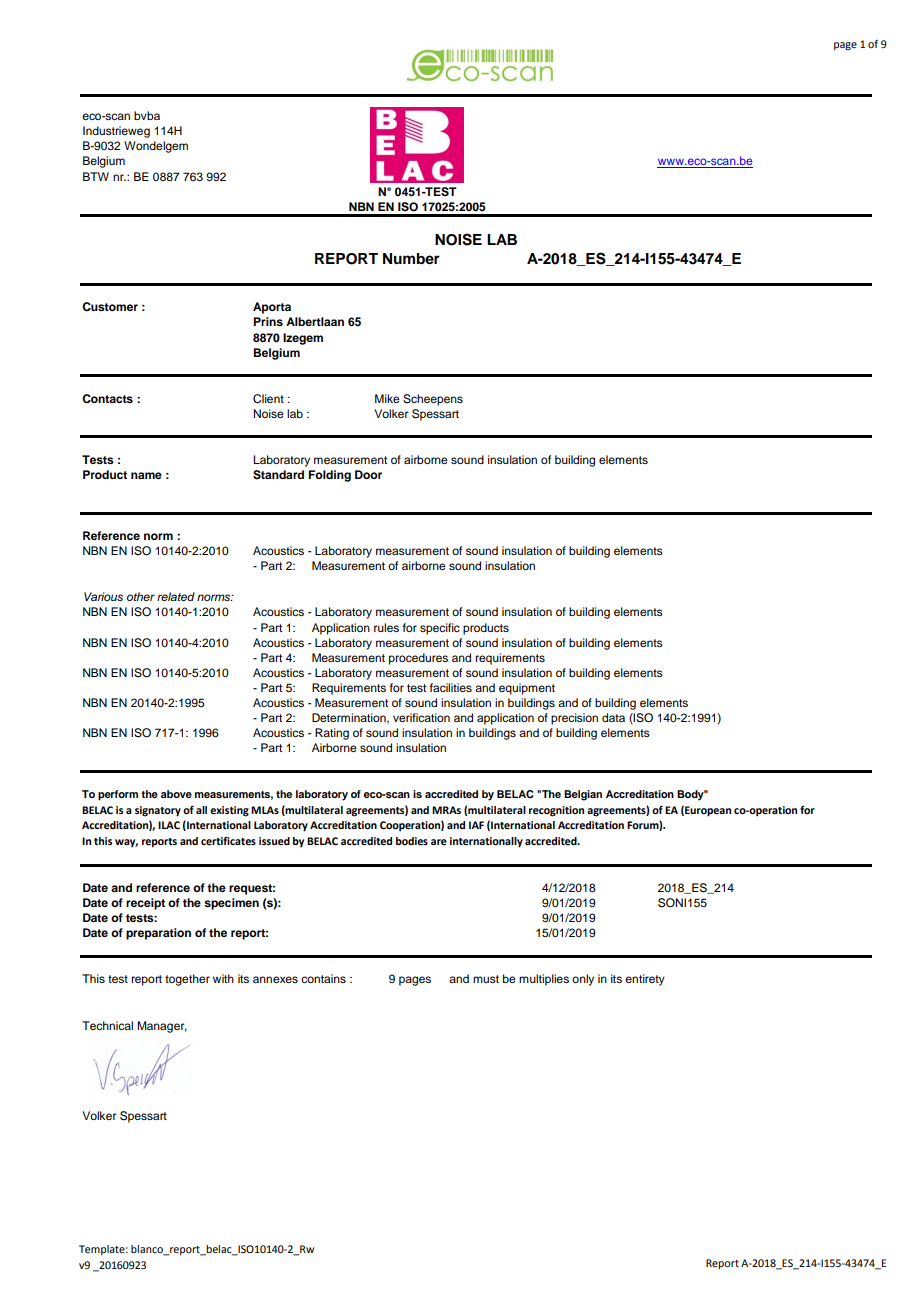 The image size is (924, 1308). What do you see at coordinates (96, 176) in the screenshot?
I see `BTW` at bounding box center [96, 176].
